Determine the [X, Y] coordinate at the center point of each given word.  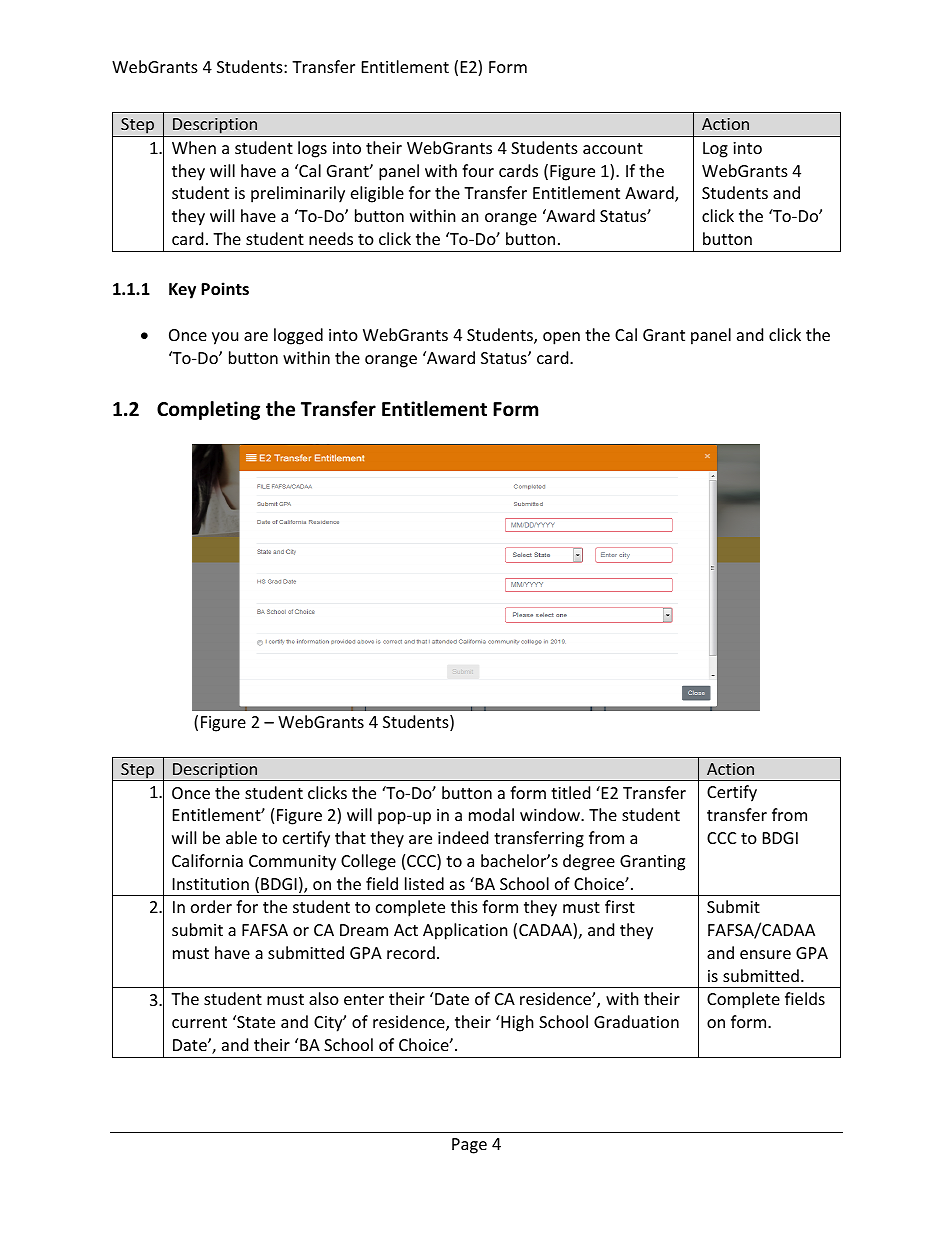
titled [570, 792]
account [613, 148]
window [551, 814]
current [199, 1022]
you [225, 338]
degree [589, 862]
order [211, 906]
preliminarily [298, 194]
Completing [208, 410]
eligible [377, 194]
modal [491, 814]
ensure [765, 954]
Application [465, 931]
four [478, 170]
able [241, 837]
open [561, 338]
